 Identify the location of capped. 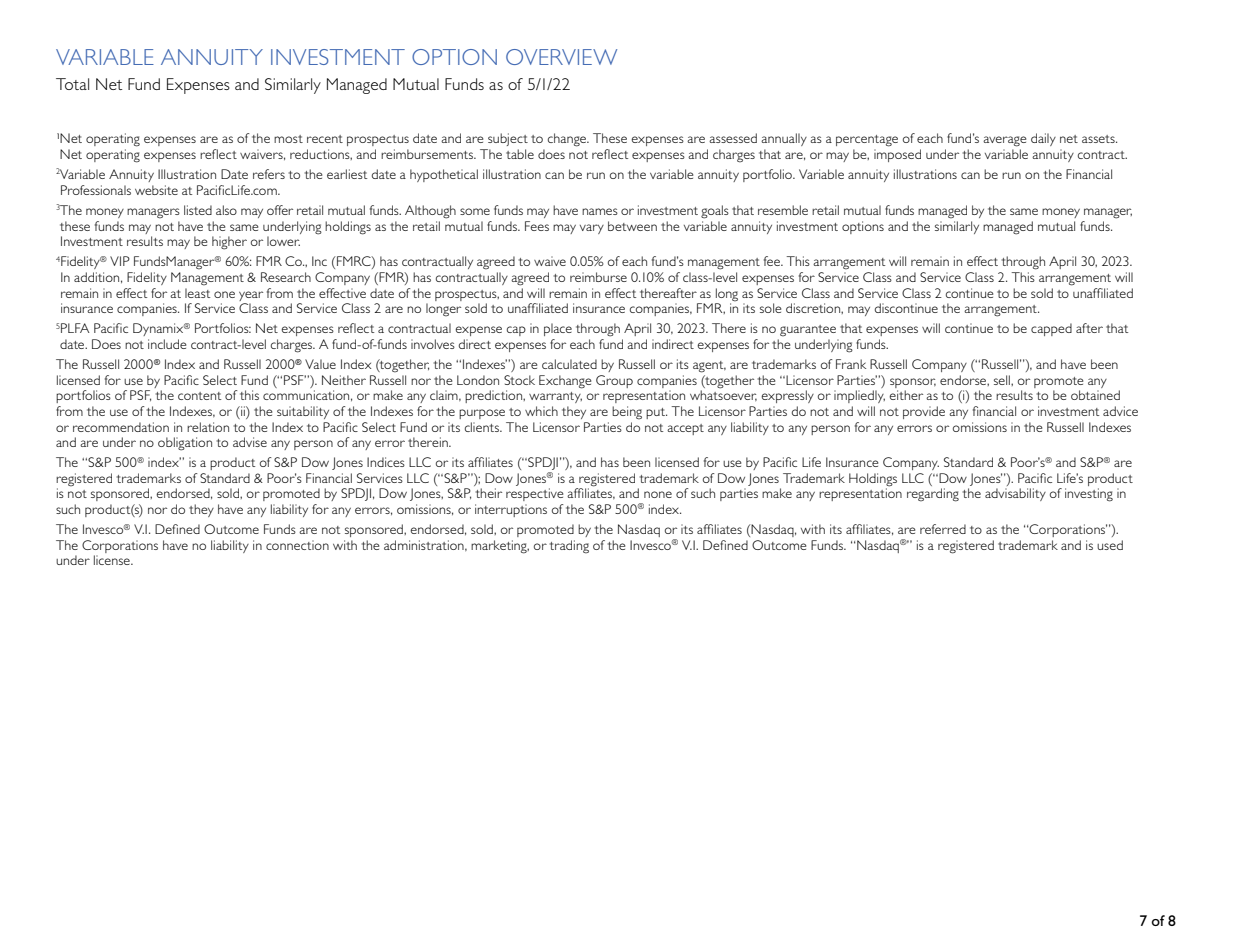
(1051, 329).
